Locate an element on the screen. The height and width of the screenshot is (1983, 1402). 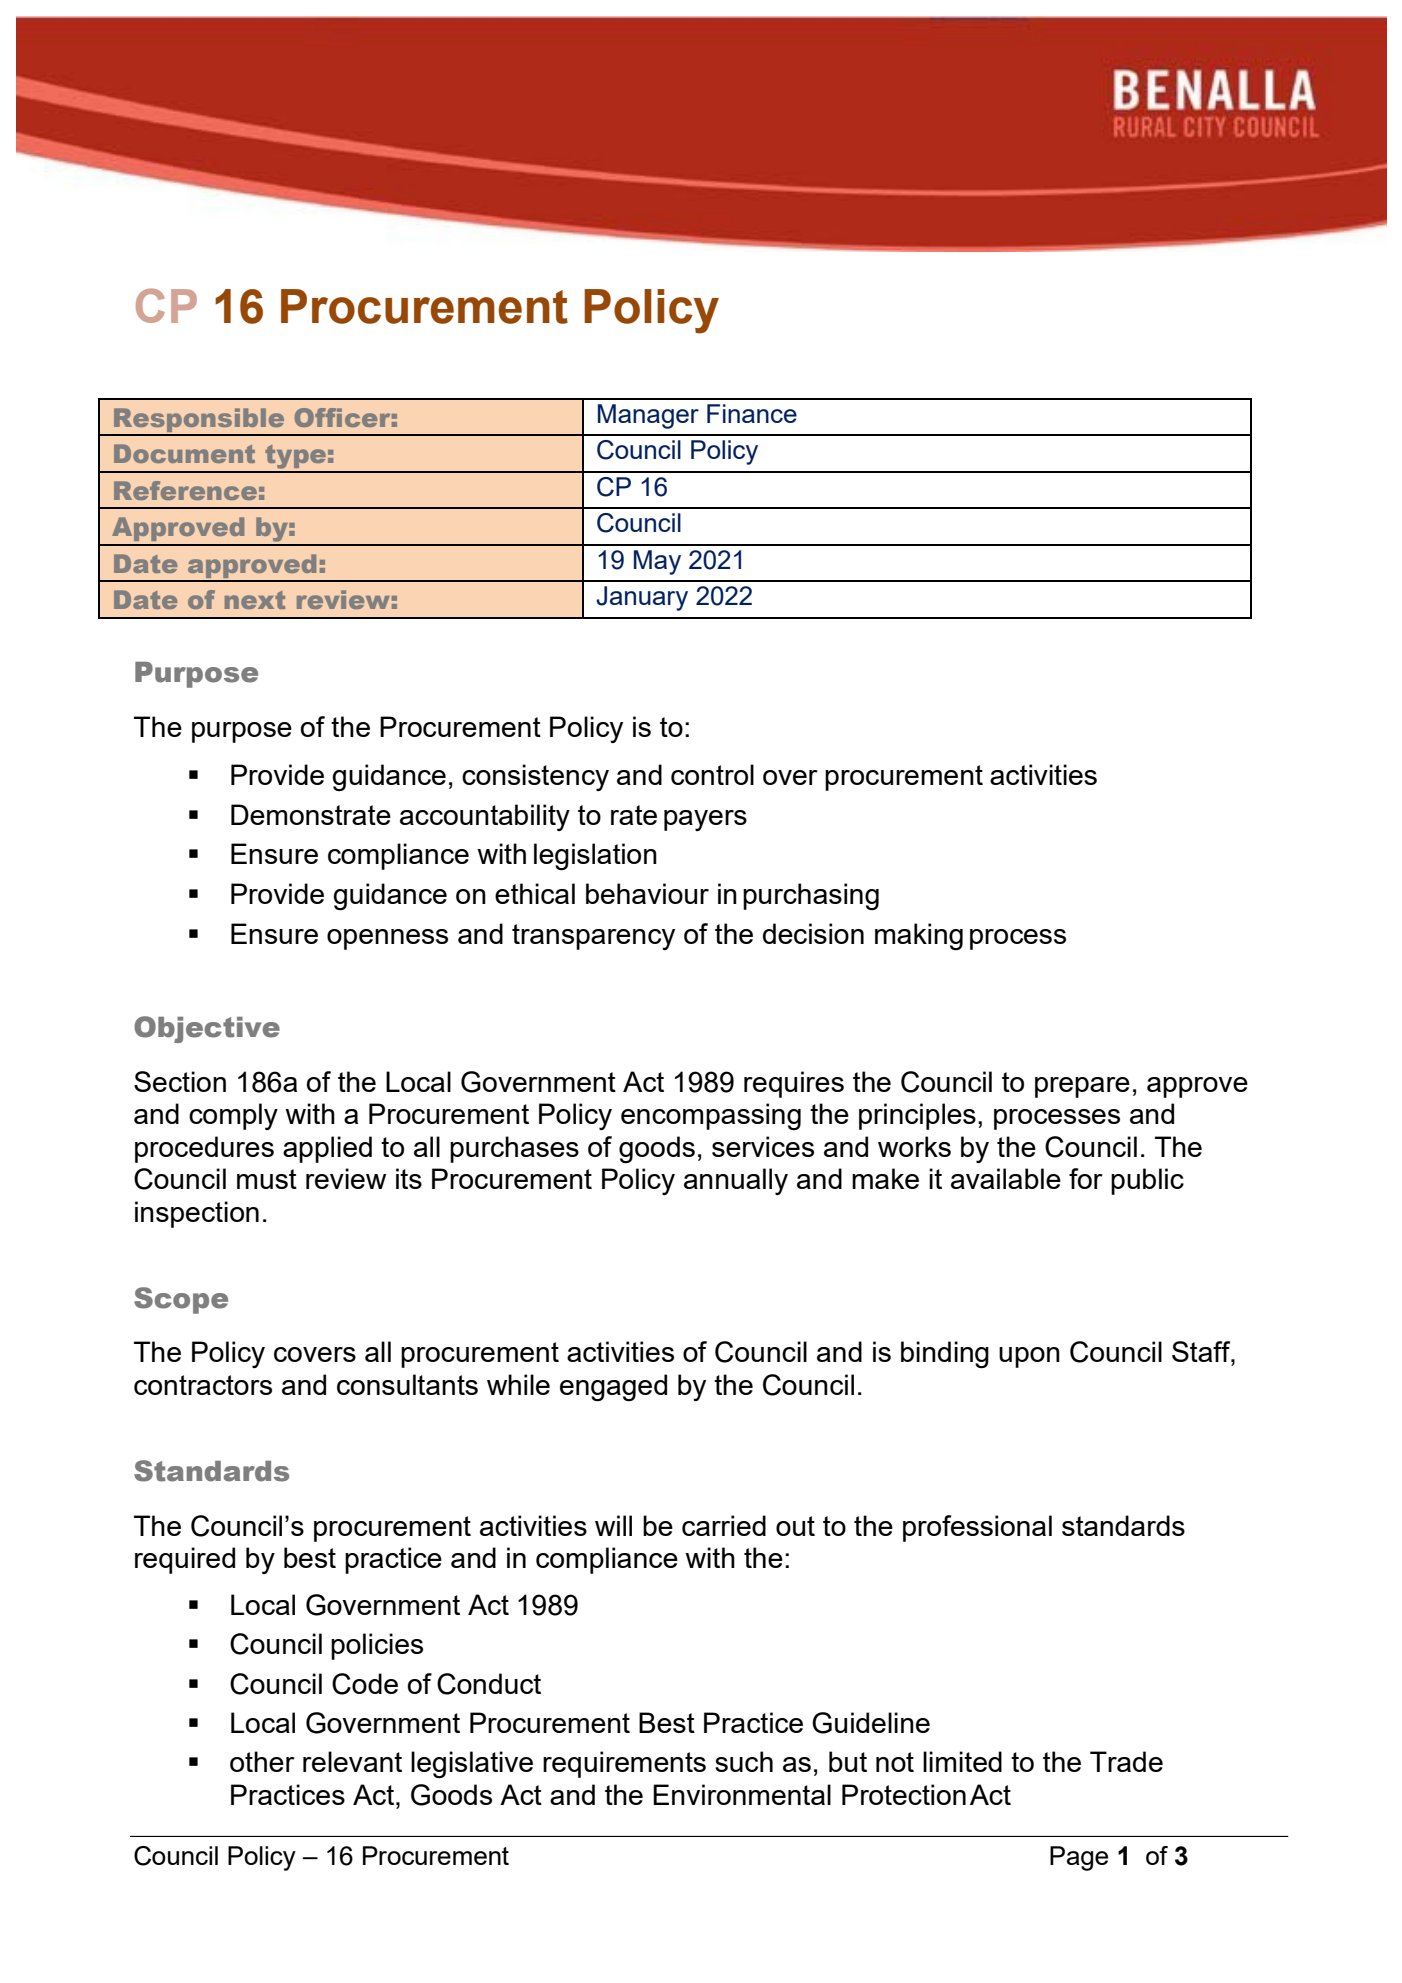
Manager is located at coordinates (648, 416).
